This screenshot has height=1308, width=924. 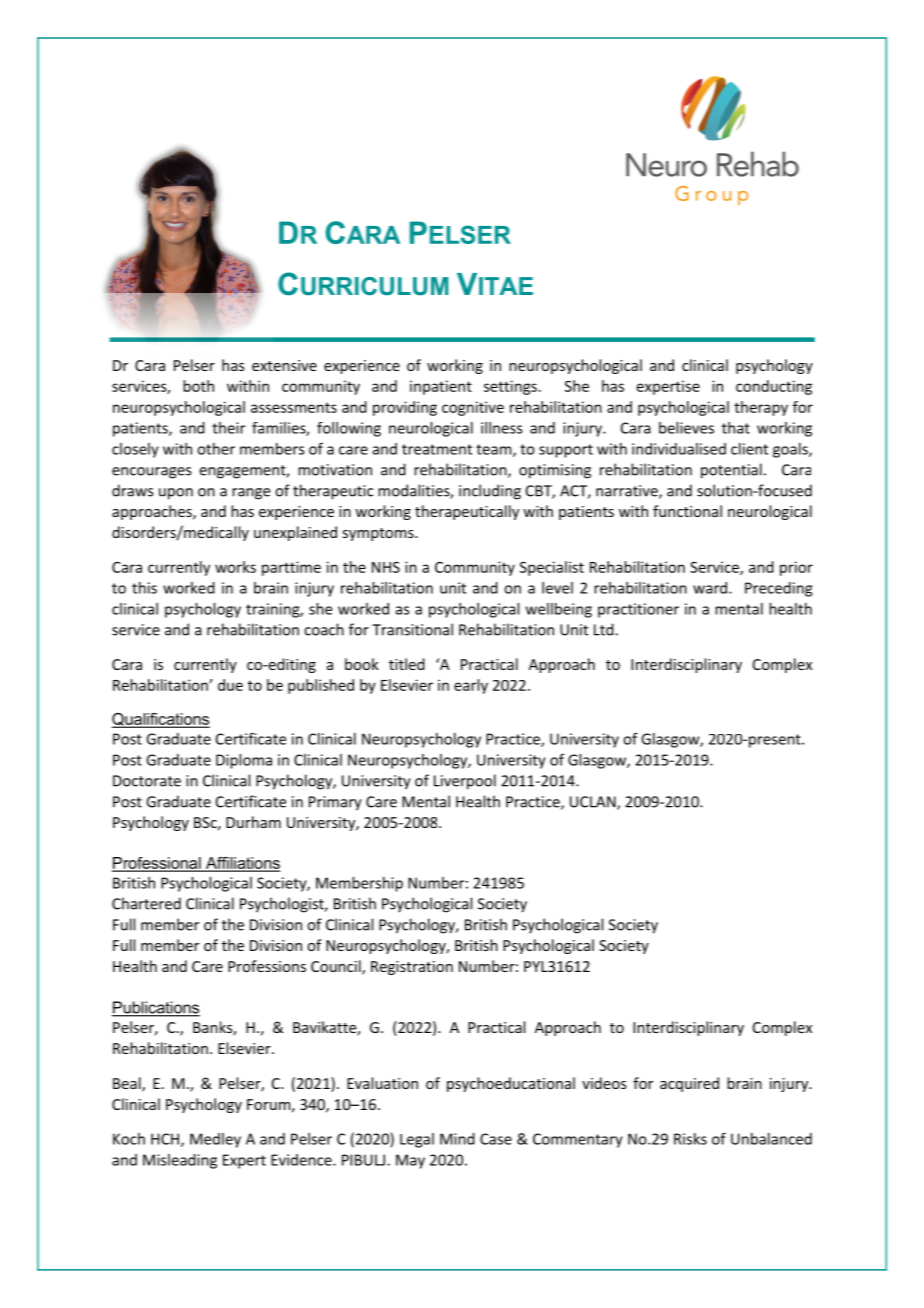 What do you see at coordinates (244, 761) in the screenshot?
I see `Diploma` at bounding box center [244, 761].
